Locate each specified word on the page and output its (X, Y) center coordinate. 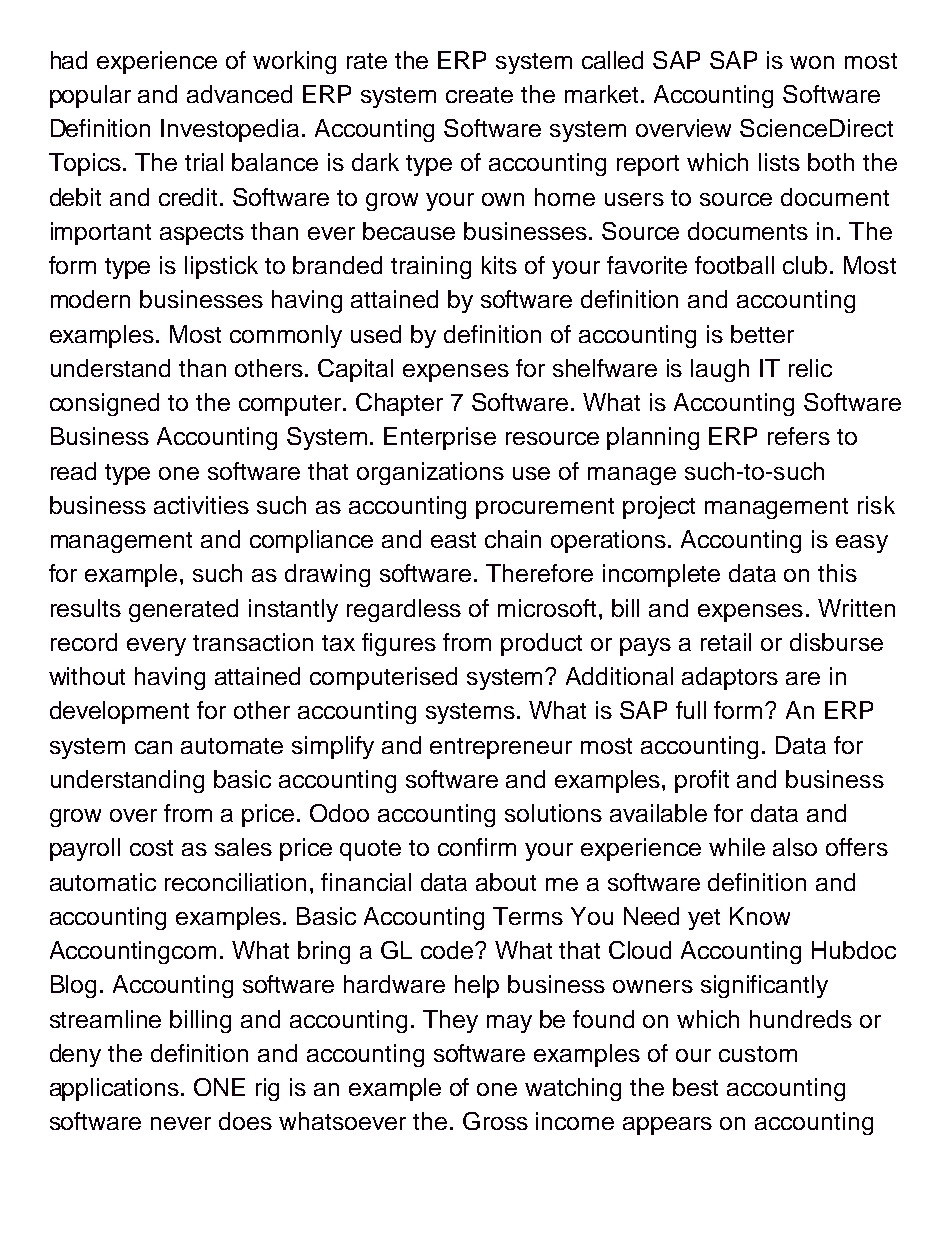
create (479, 95)
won (812, 62)
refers (799, 436)
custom (758, 1054)
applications (116, 1089)
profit (702, 781)
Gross (495, 1121)
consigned (104, 404)
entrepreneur (501, 748)
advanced (239, 94)
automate (232, 746)
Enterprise (440, 438)
